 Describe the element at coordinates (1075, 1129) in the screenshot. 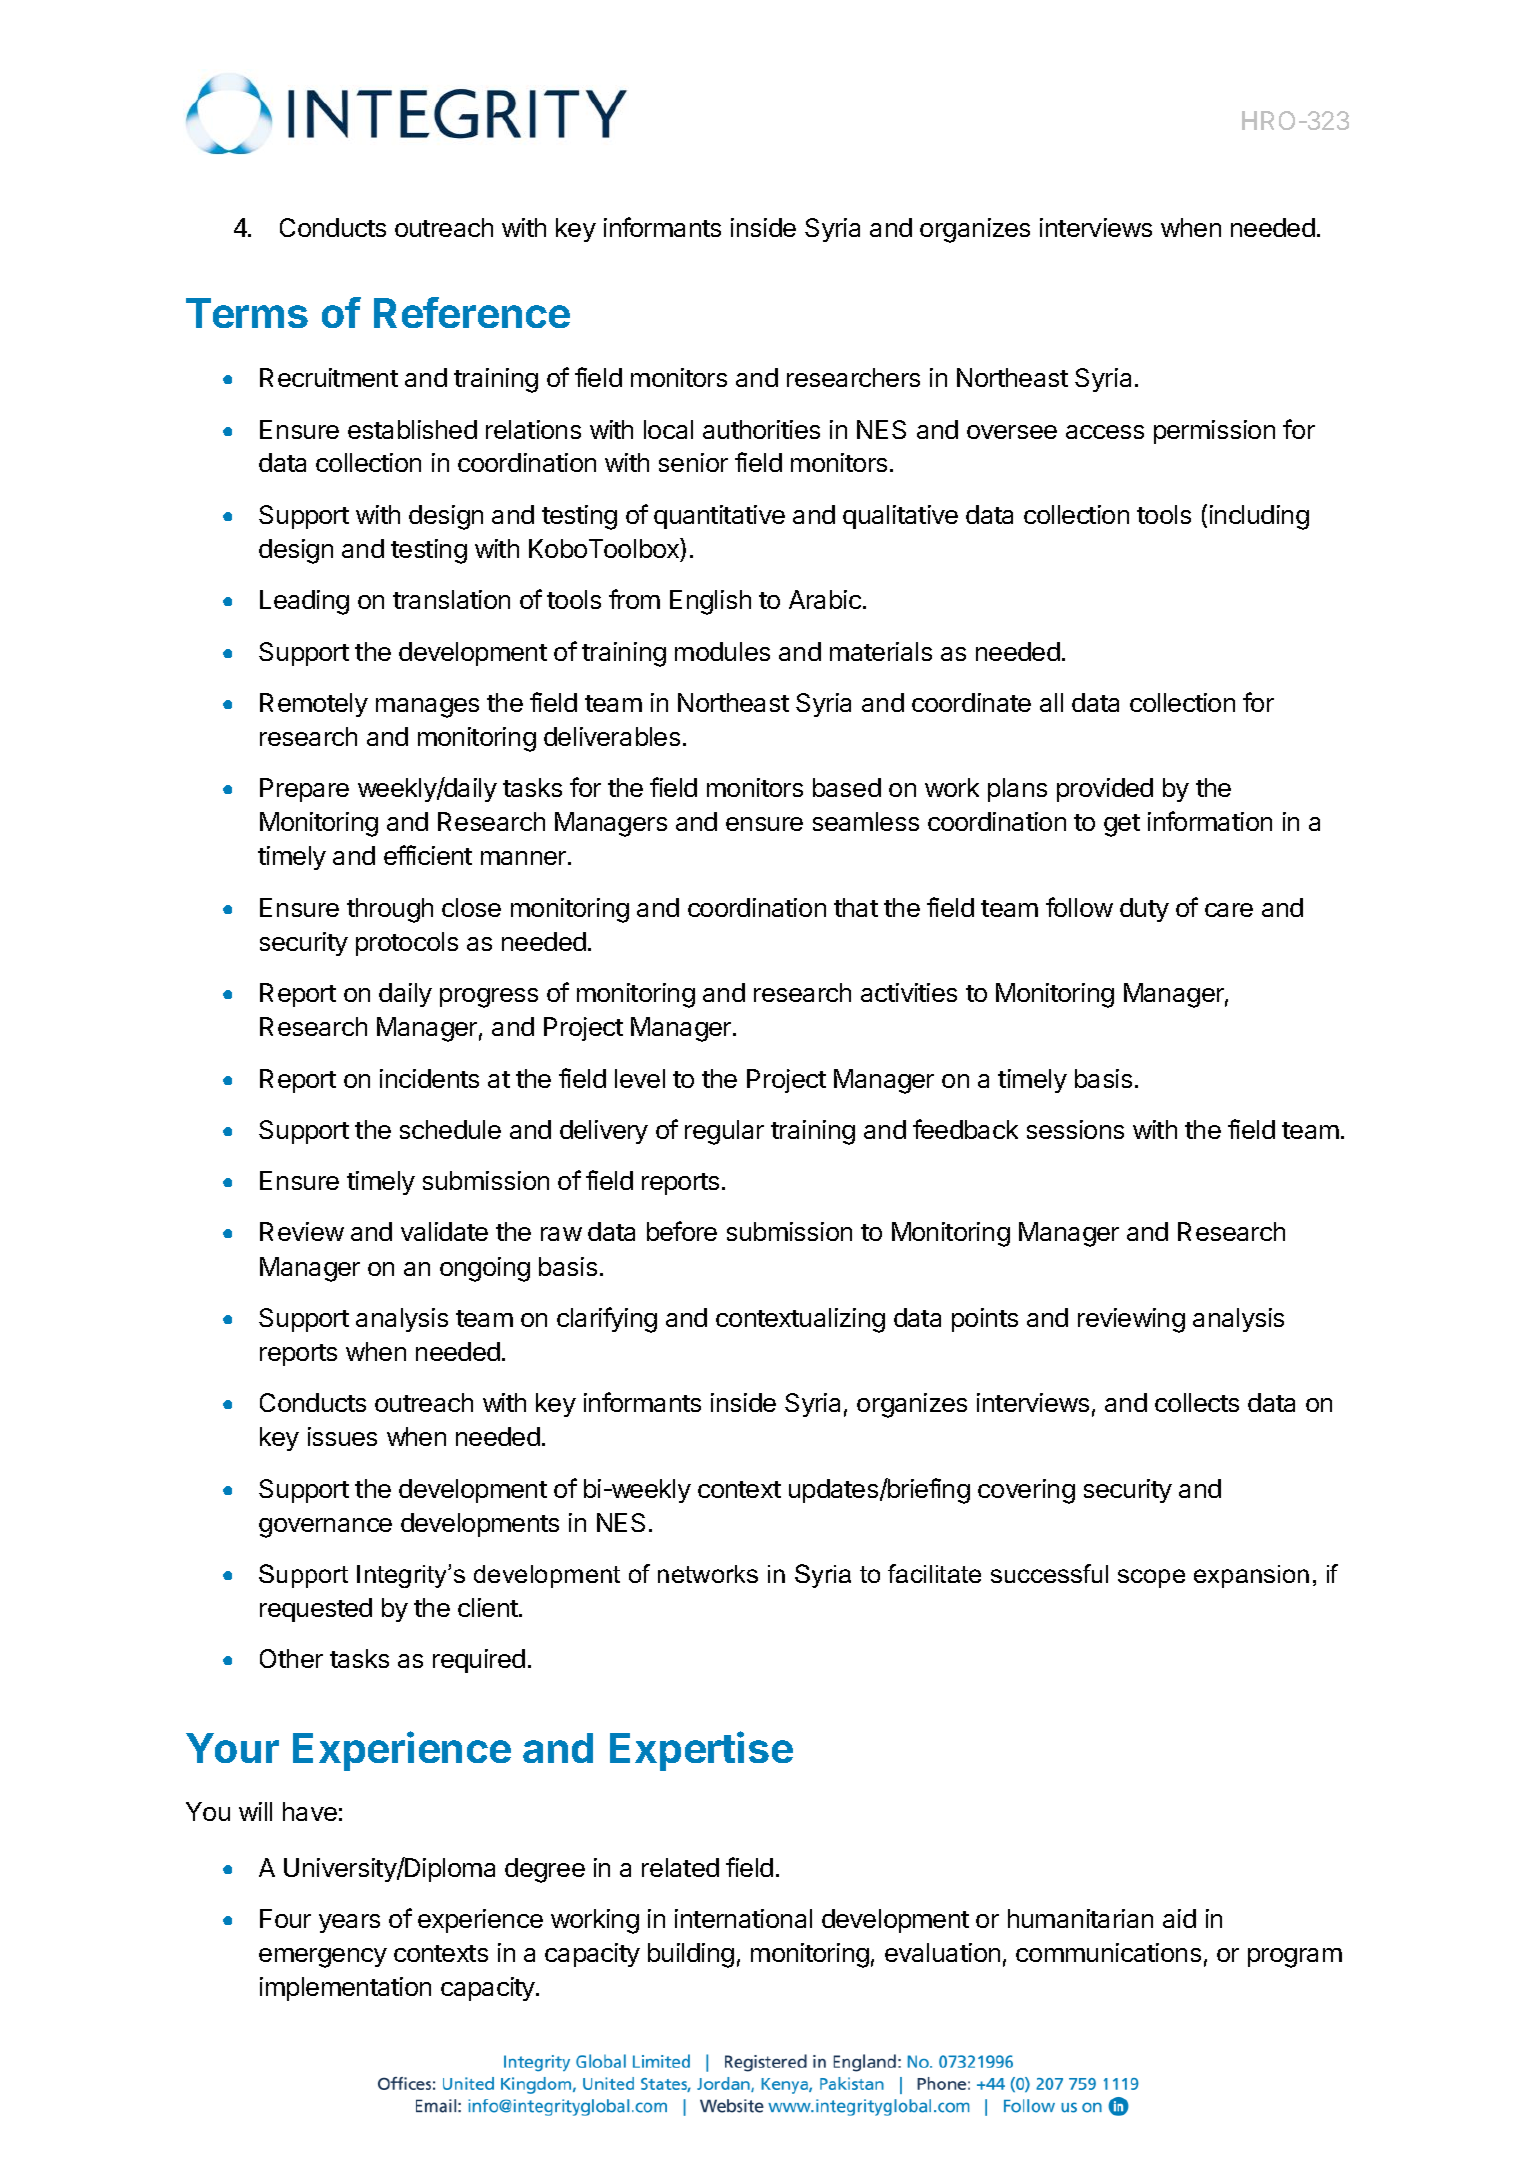

I see `sessions` at that location.
